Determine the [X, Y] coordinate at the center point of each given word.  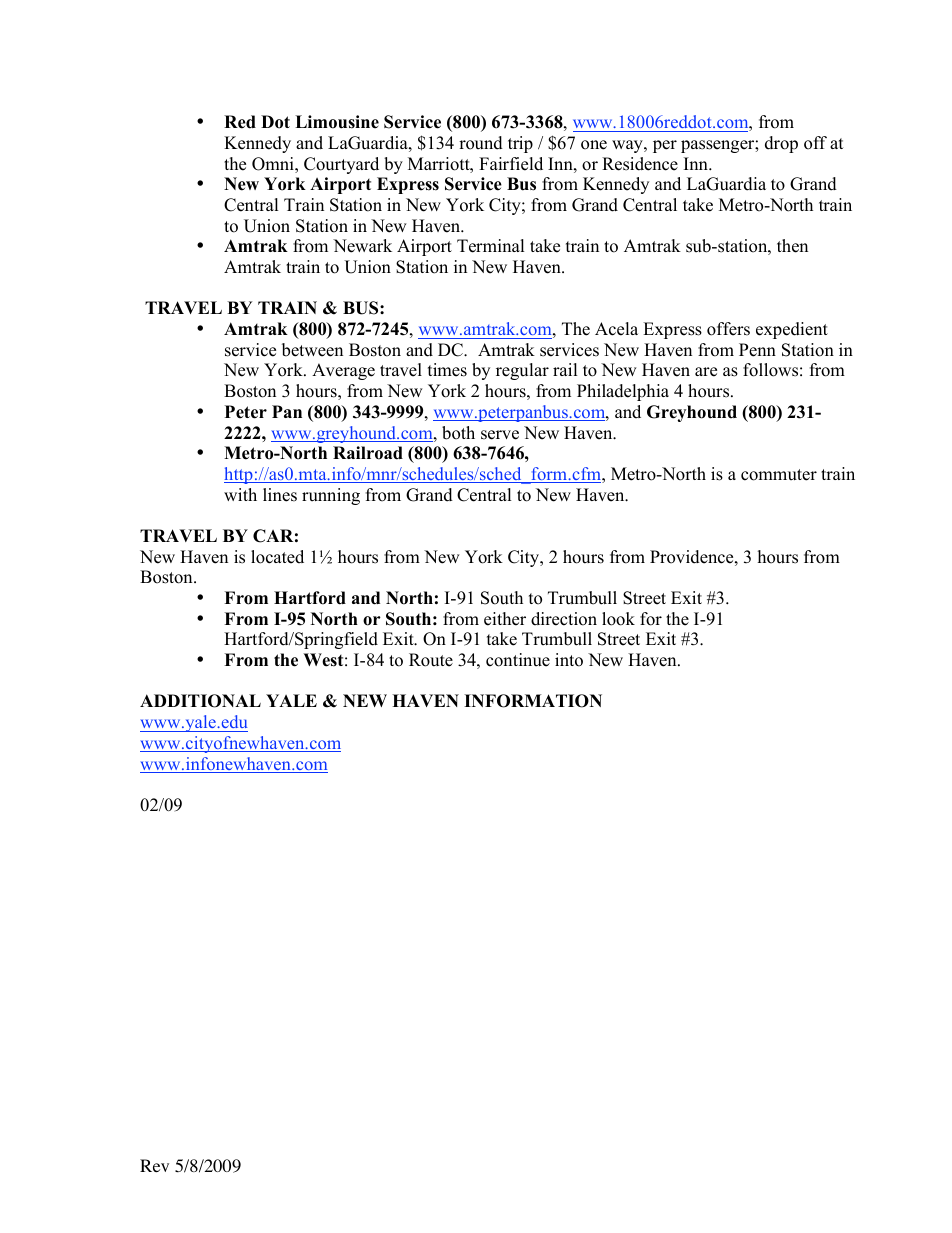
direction [564, 619]
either [505, 619]
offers [728, 329]
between [312, 350]
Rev [154, 1165]
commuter [779, 475]
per [665, 146]
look [618, 619]
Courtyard [341, 165]
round [481, 143]
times [447, 370]
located [277, 557]
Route [431, 660]
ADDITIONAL [200, 701]
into [569, 660]
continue [518, 660]
